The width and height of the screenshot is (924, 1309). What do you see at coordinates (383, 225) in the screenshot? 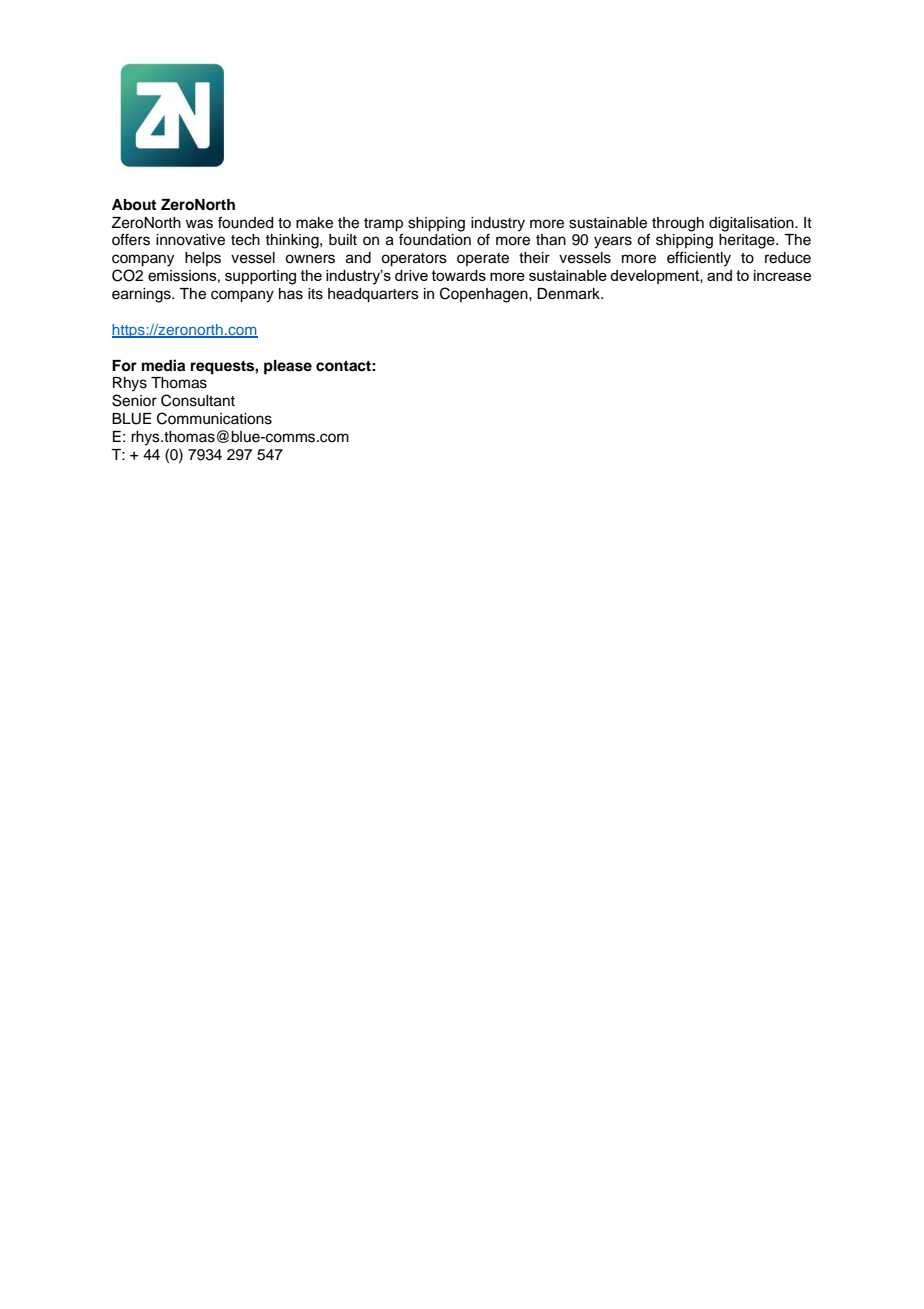
I see `tramp` at bounding box center [383, 225].
